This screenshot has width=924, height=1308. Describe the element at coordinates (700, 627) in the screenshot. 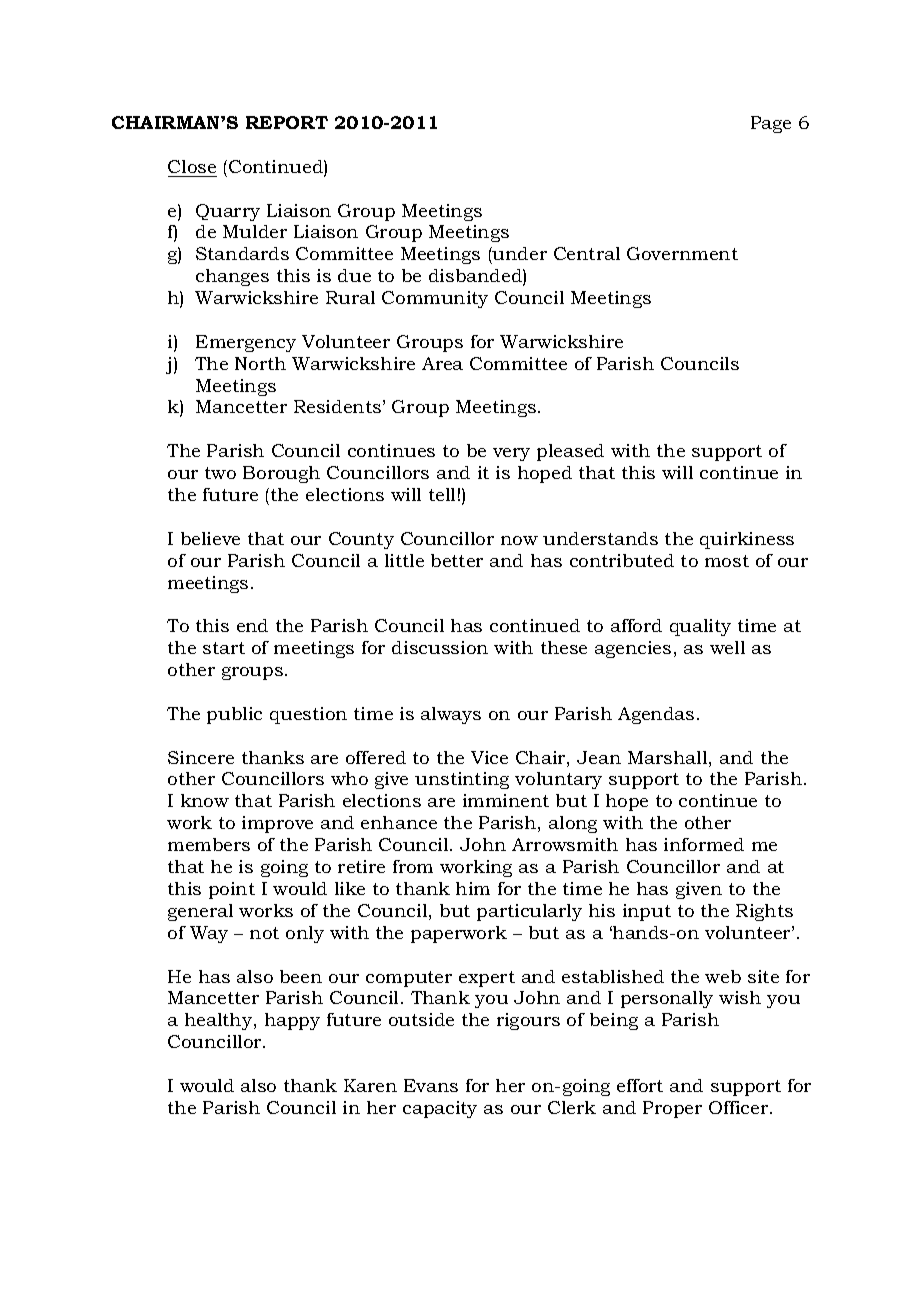

I see `quality` at that location.
